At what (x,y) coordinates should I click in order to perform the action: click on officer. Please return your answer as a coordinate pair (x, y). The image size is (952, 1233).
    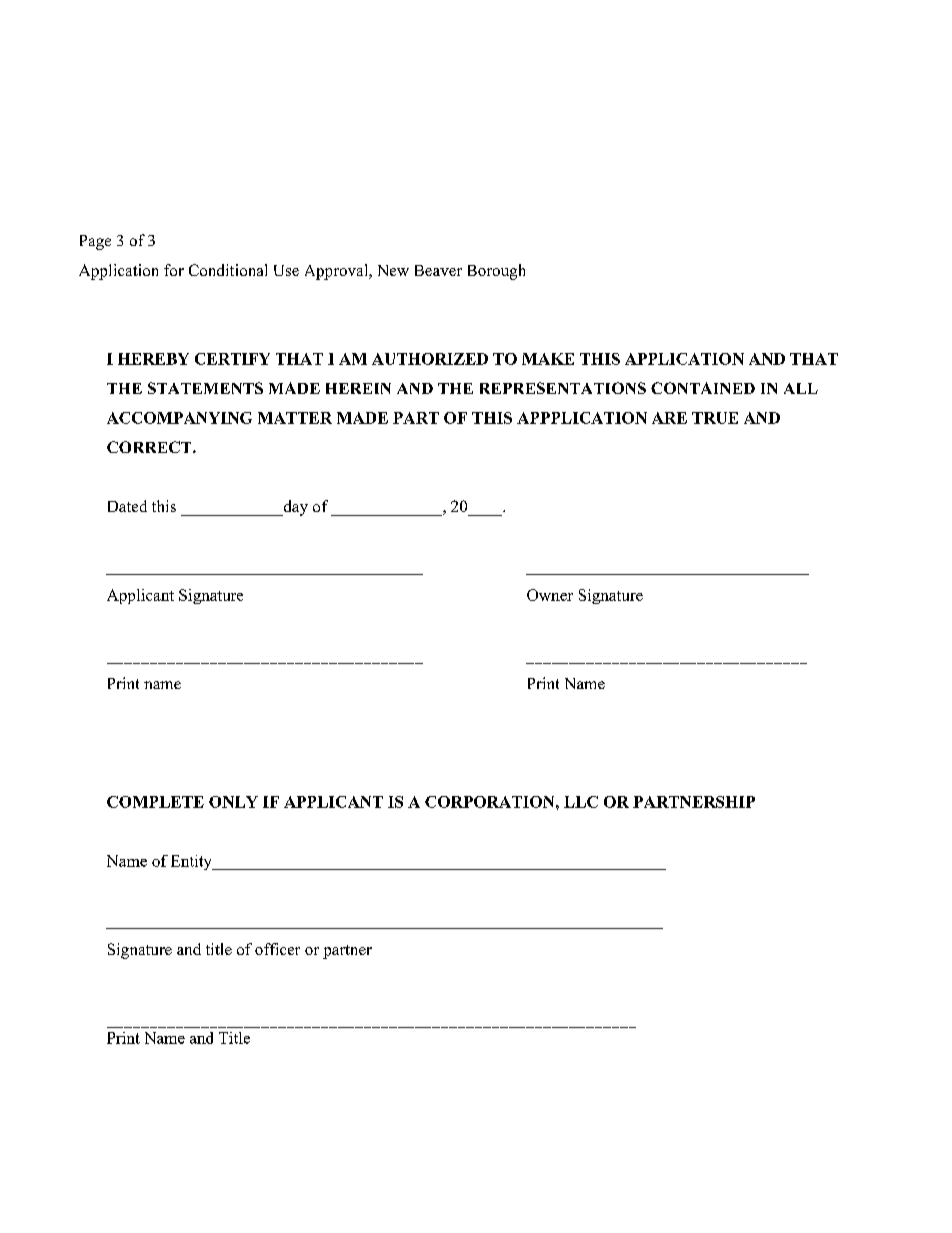
    Looking at the image, I should click on (277, 949).
